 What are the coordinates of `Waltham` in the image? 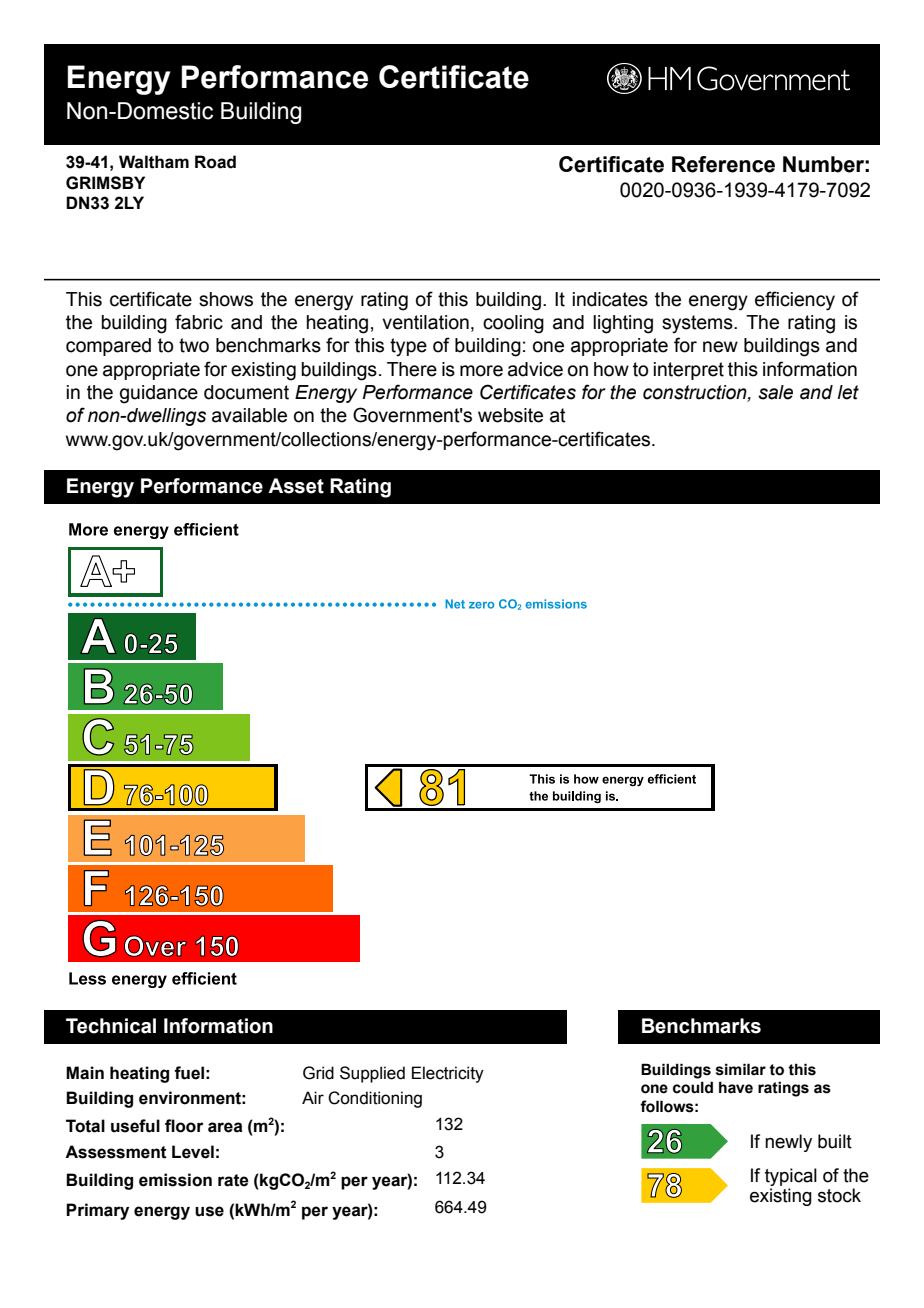 It's located at (154, 162).
